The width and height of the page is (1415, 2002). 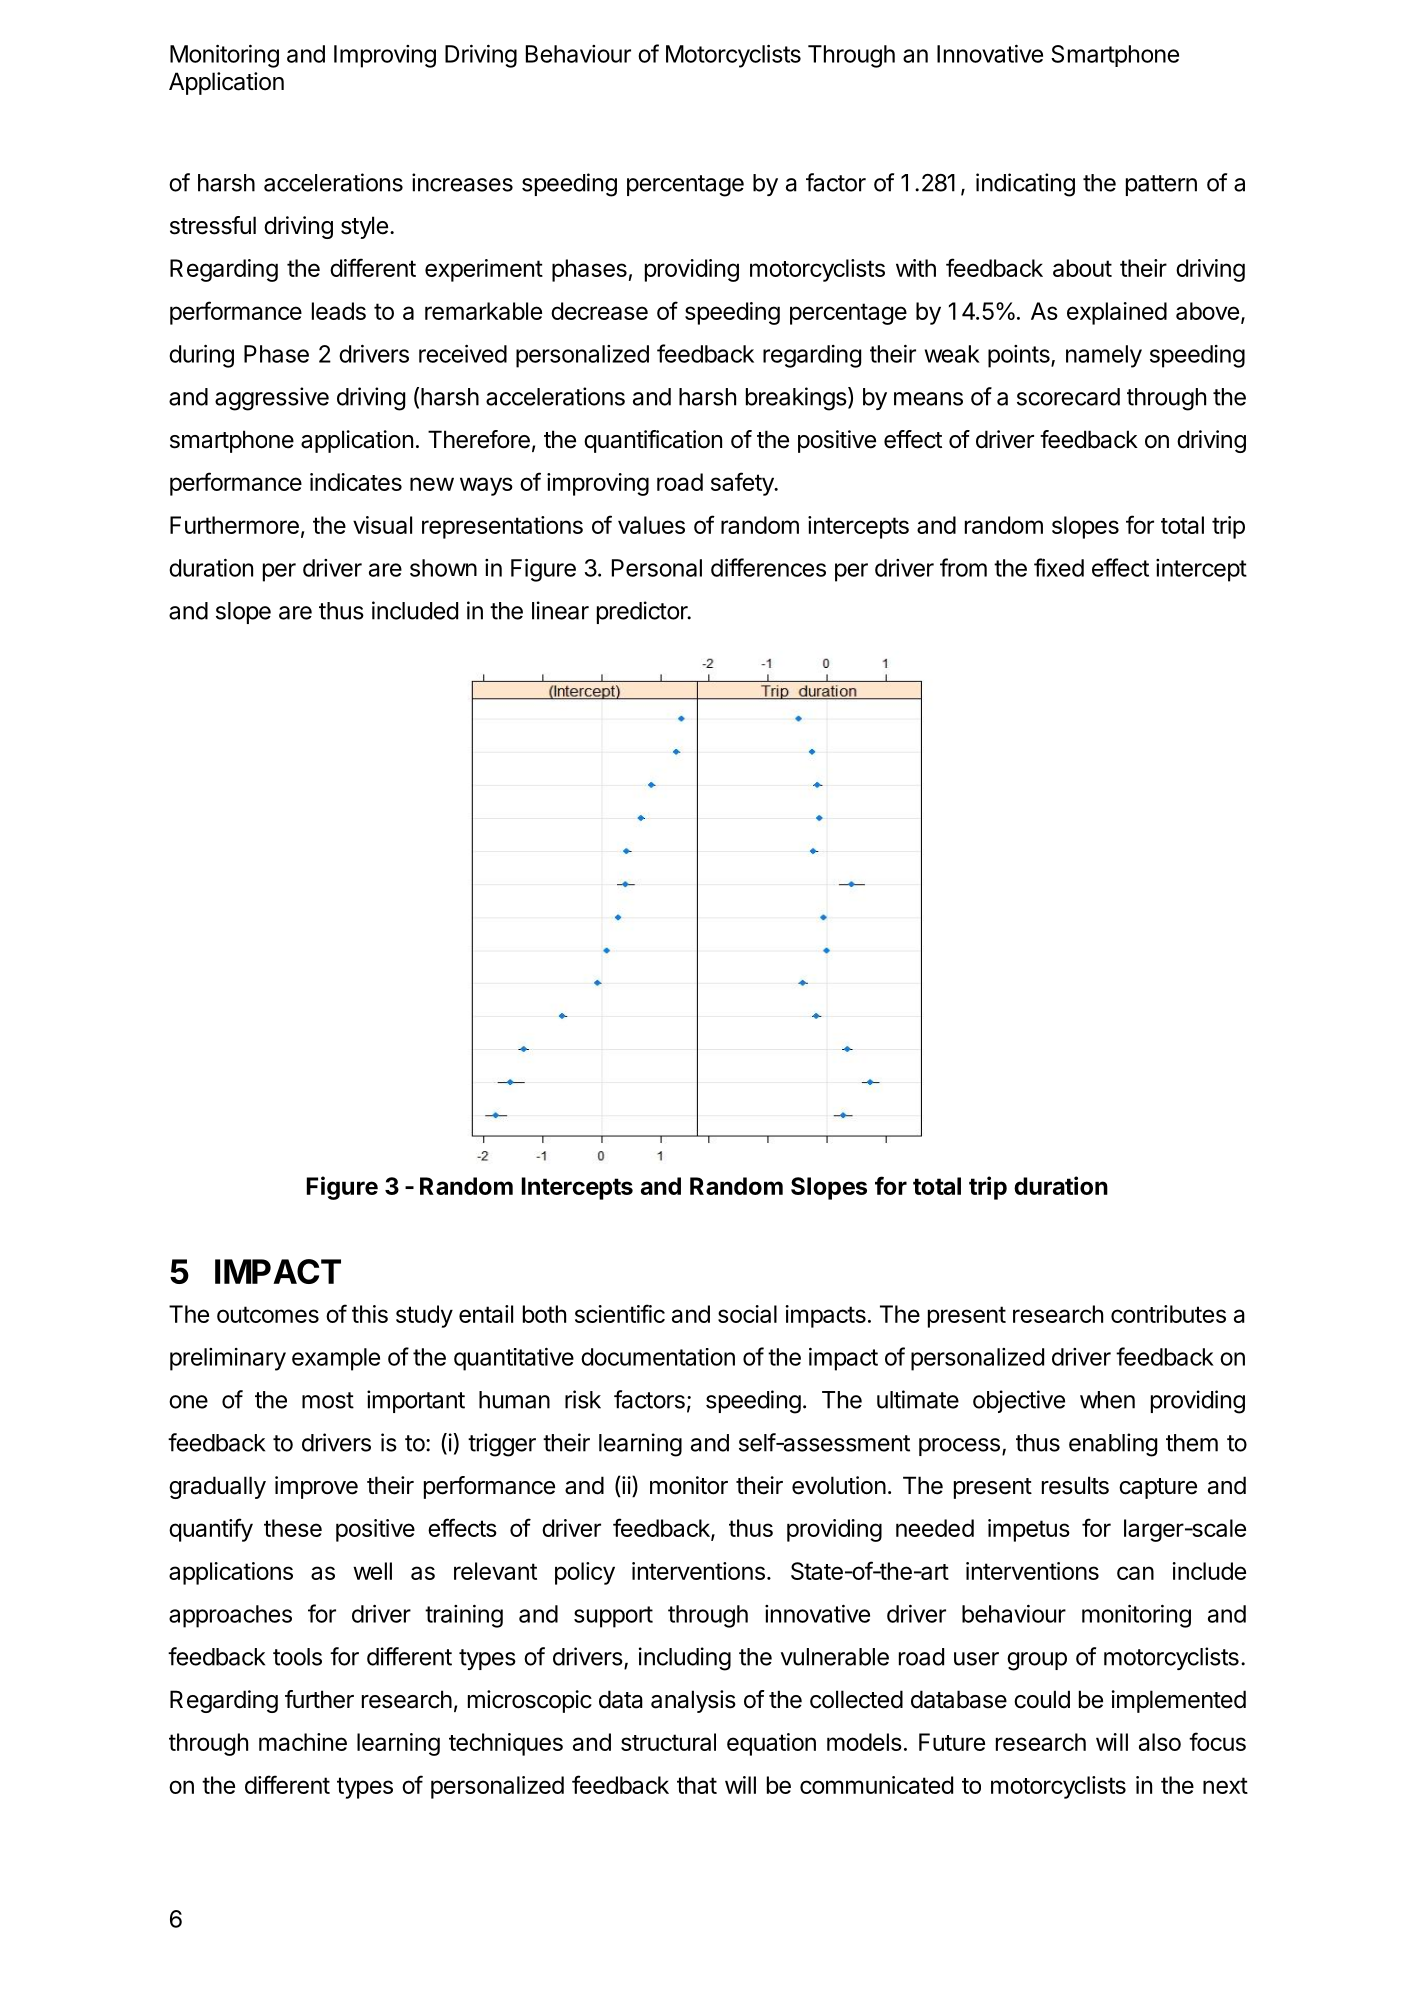 I want to click on when, so click(x=1107, y=1400).
